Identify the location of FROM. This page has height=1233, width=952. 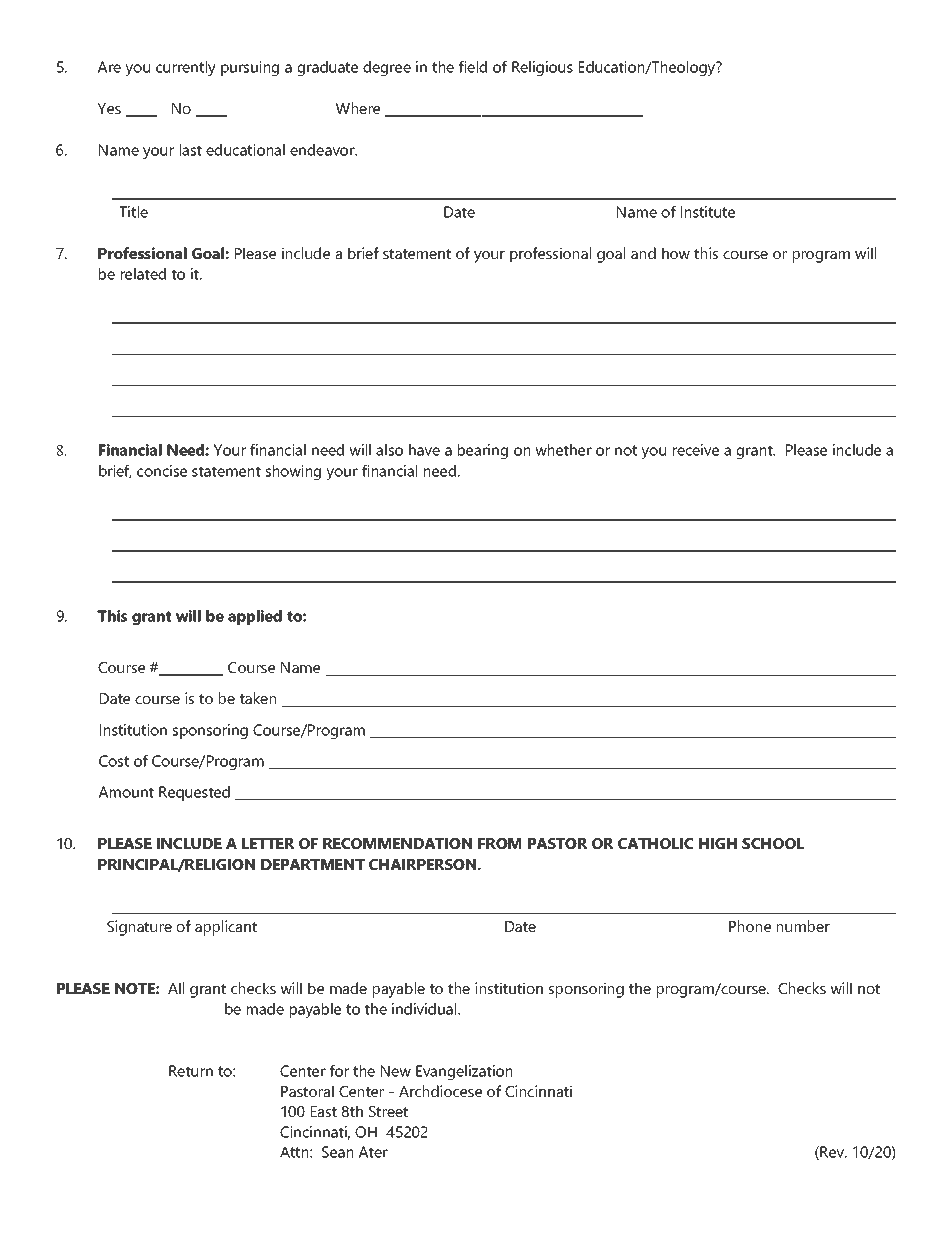
(499, 843).
